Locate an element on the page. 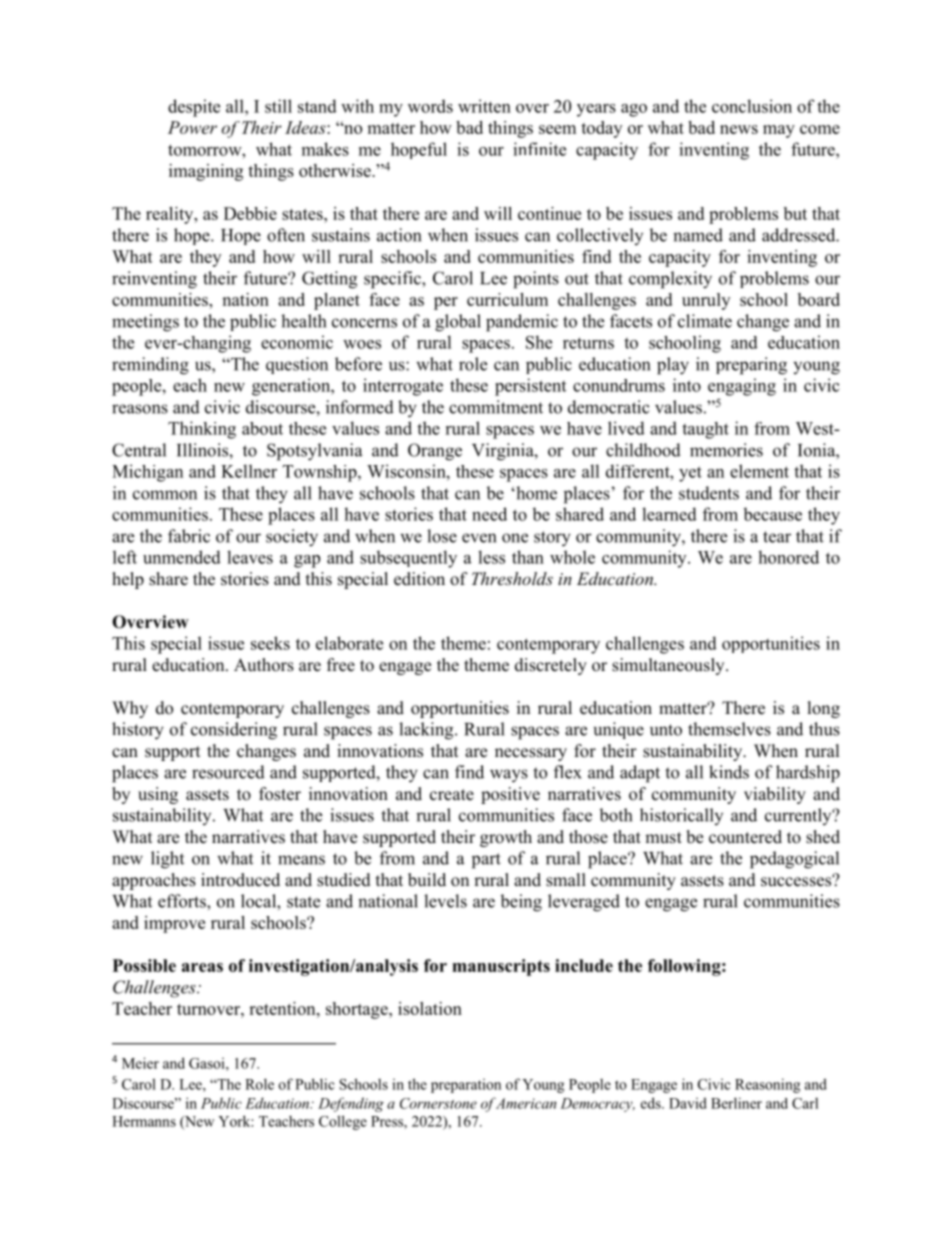  Power is located at coordinates (192, 127).
